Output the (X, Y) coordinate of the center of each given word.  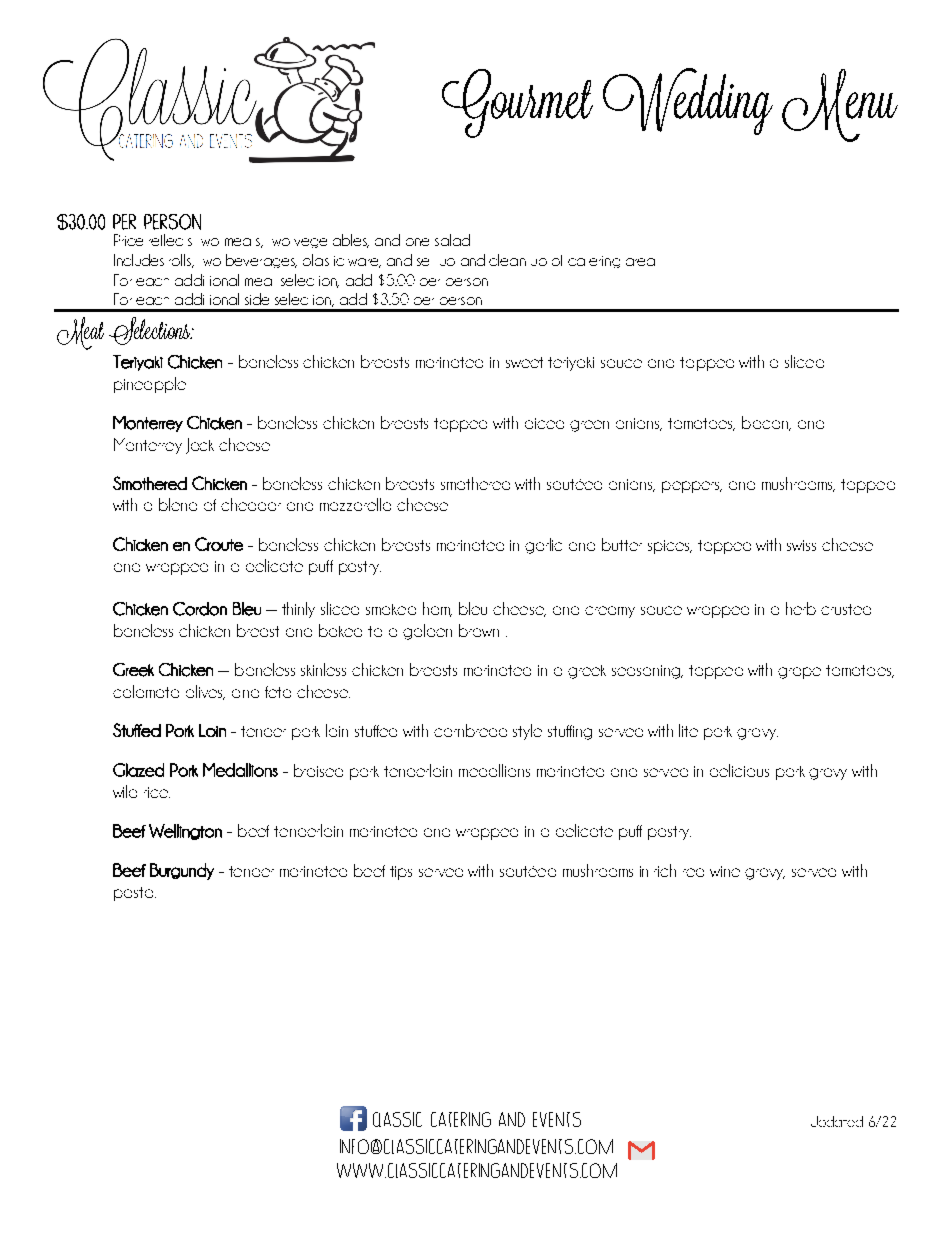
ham (437, 609)
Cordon (200, 609)
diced (544, 423)
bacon (766, 423)
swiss (801, 545)
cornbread (470, 730)
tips (401, 873)
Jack (200, 446)
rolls (181, 261)
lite (688, 730)
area (640, 262)
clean (507, 260)
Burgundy (182, 871)
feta (278, 692)
